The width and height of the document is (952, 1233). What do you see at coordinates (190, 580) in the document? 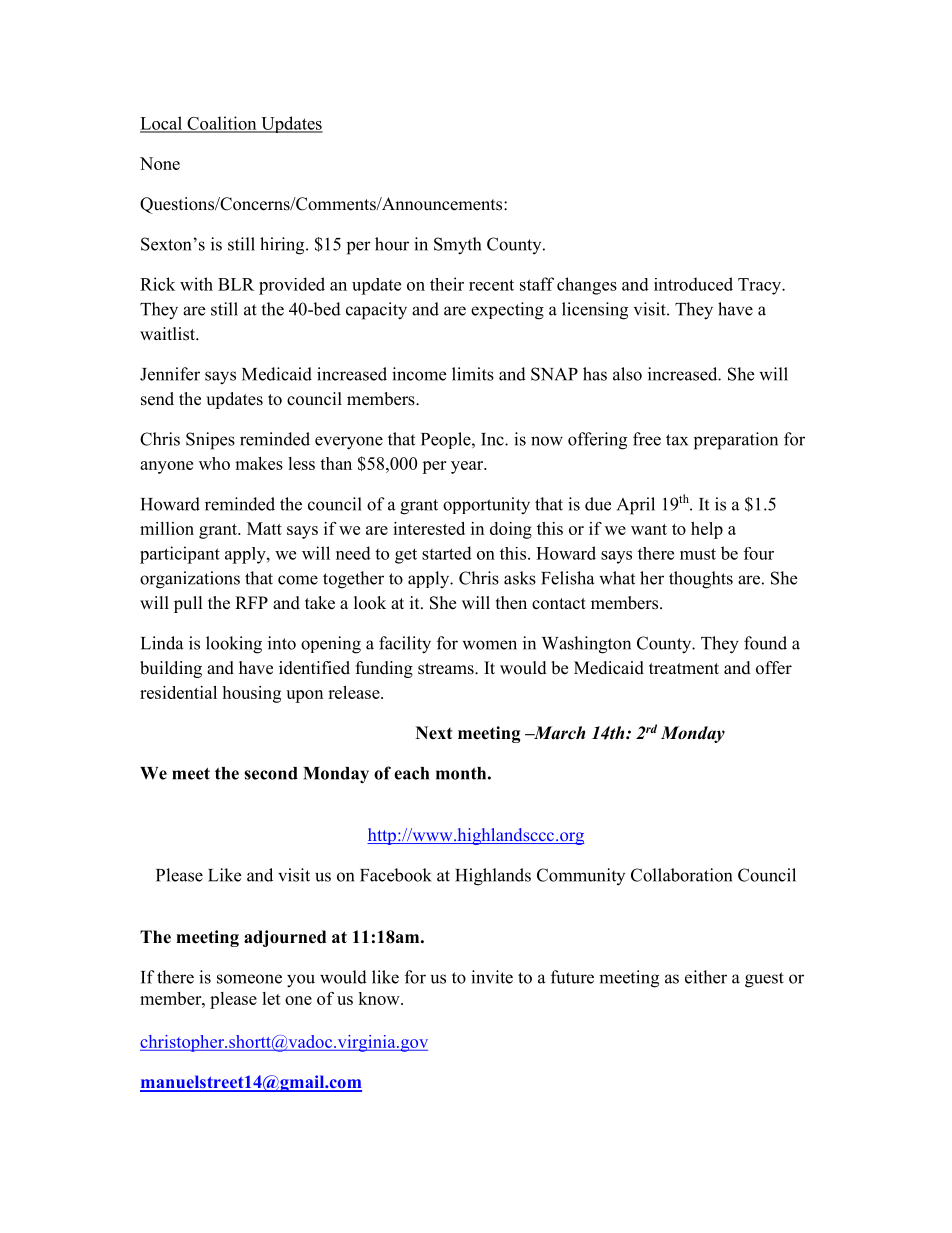
I see `organizations` at bounding box center [190, 580].
